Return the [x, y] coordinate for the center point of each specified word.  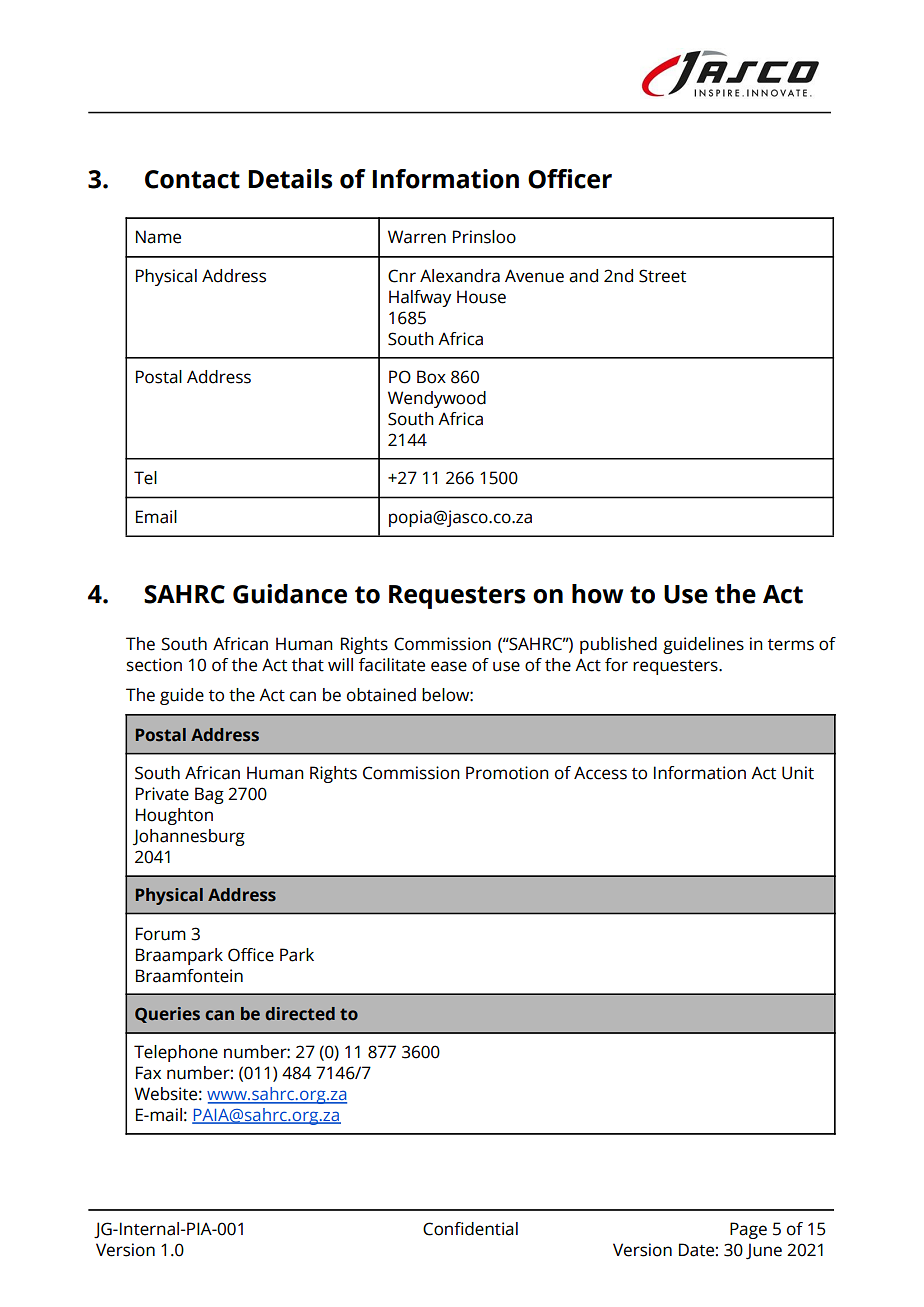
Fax [148, 1073]
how [597, 594]
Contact [192, 179]
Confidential [470, 1229]
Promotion [507, 773]
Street [662, 276]
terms [791, 645]
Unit [798, 773]
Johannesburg [189, 837]
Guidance [290, 594]
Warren [417, 237]
